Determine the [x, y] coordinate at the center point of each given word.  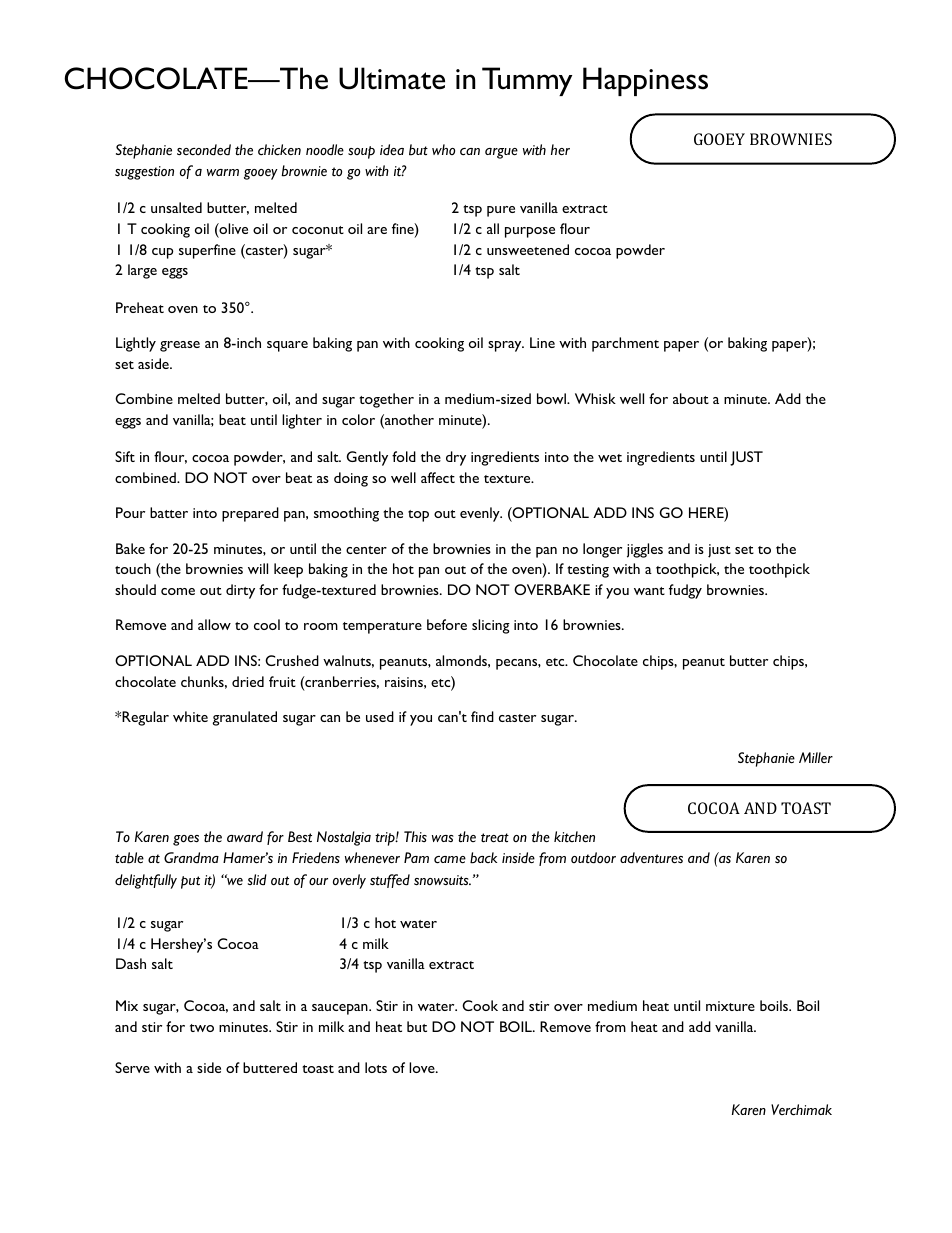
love [423, 1067]
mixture [730, 1006]
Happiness [645, 81]
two [202, 1028]
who [443, 149]
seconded [204, 150]
